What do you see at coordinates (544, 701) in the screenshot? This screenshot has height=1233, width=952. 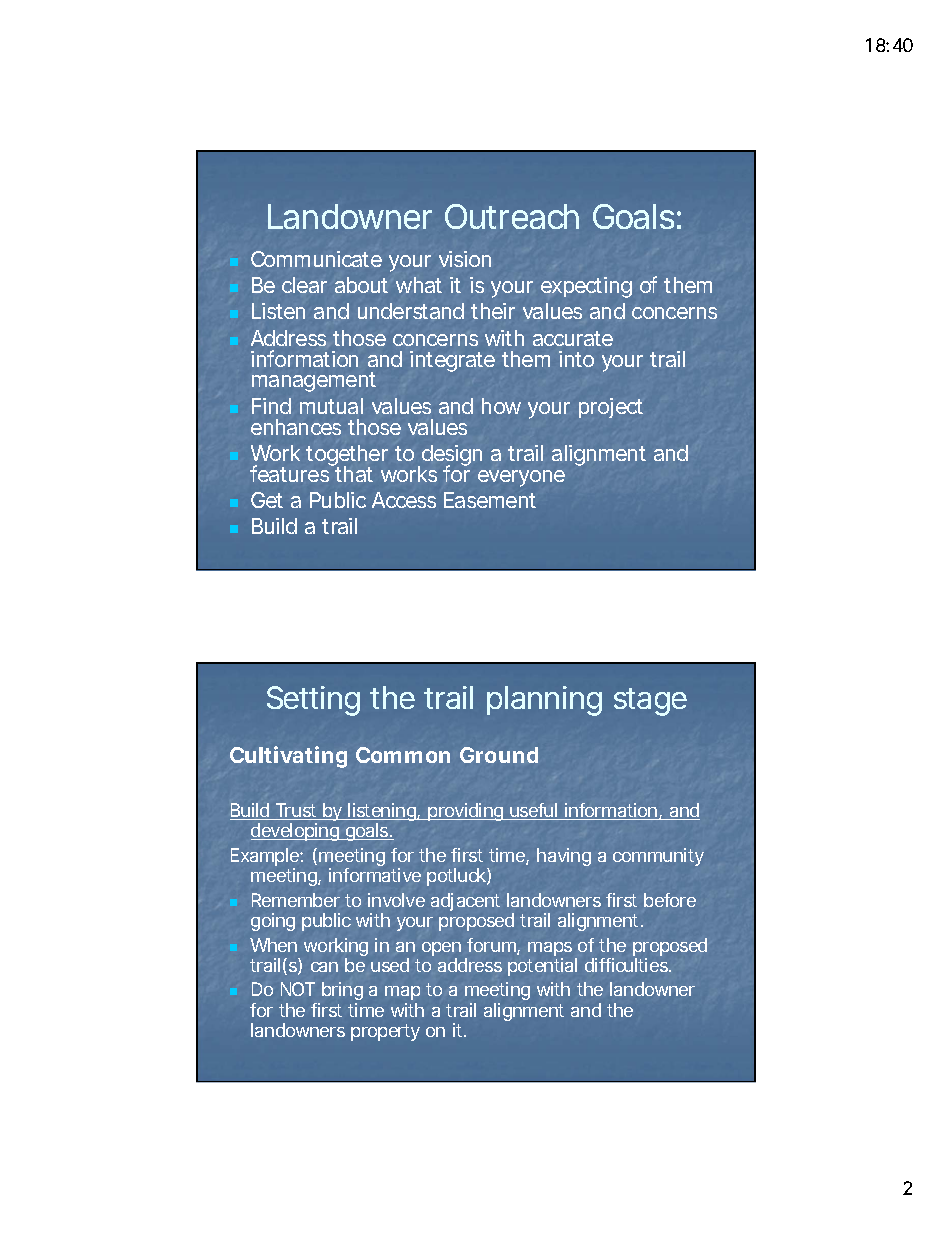 I see `planning` at bounding box center [544, 701].
